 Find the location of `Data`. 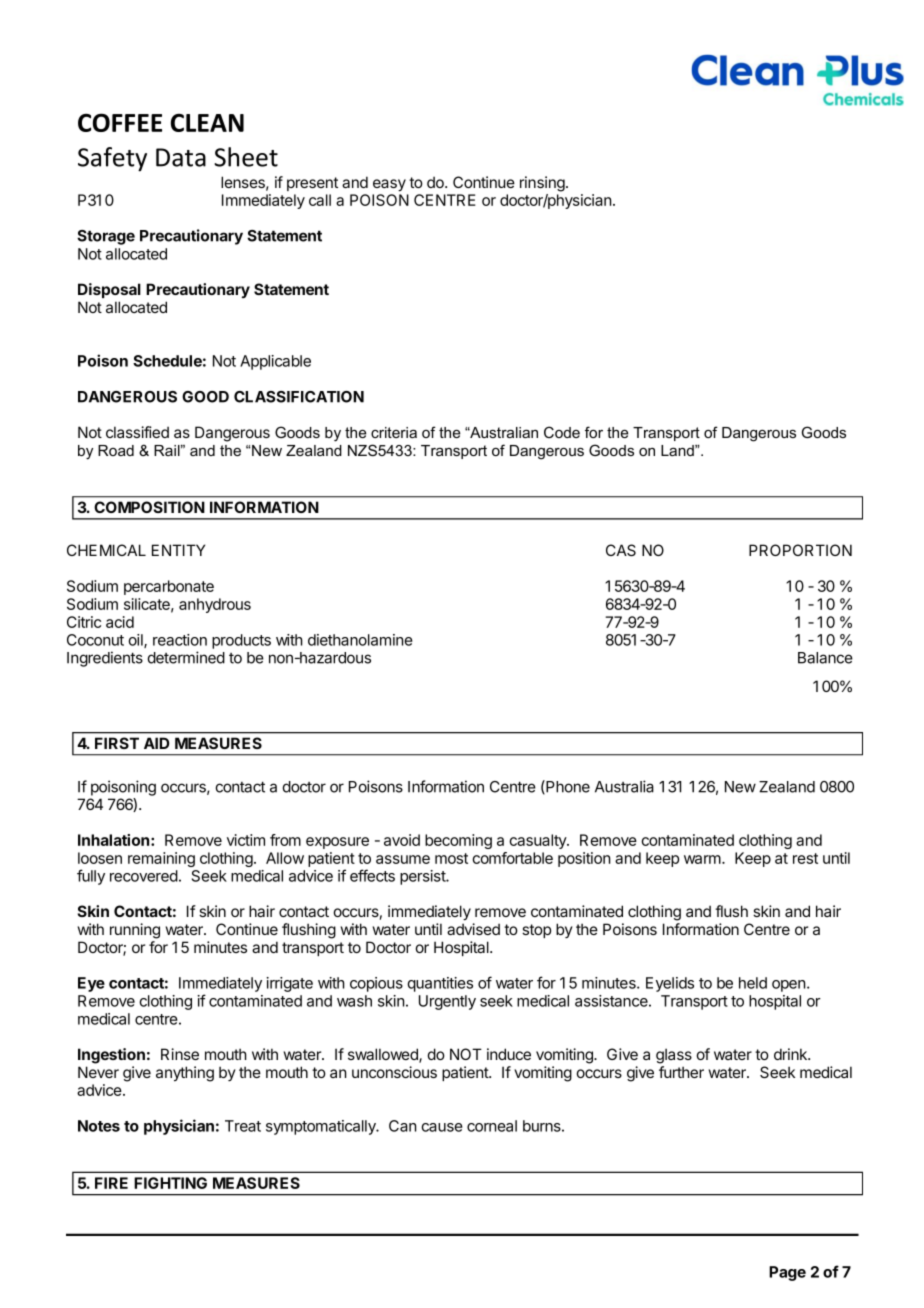

Data is located at coordinates (181, 157).
